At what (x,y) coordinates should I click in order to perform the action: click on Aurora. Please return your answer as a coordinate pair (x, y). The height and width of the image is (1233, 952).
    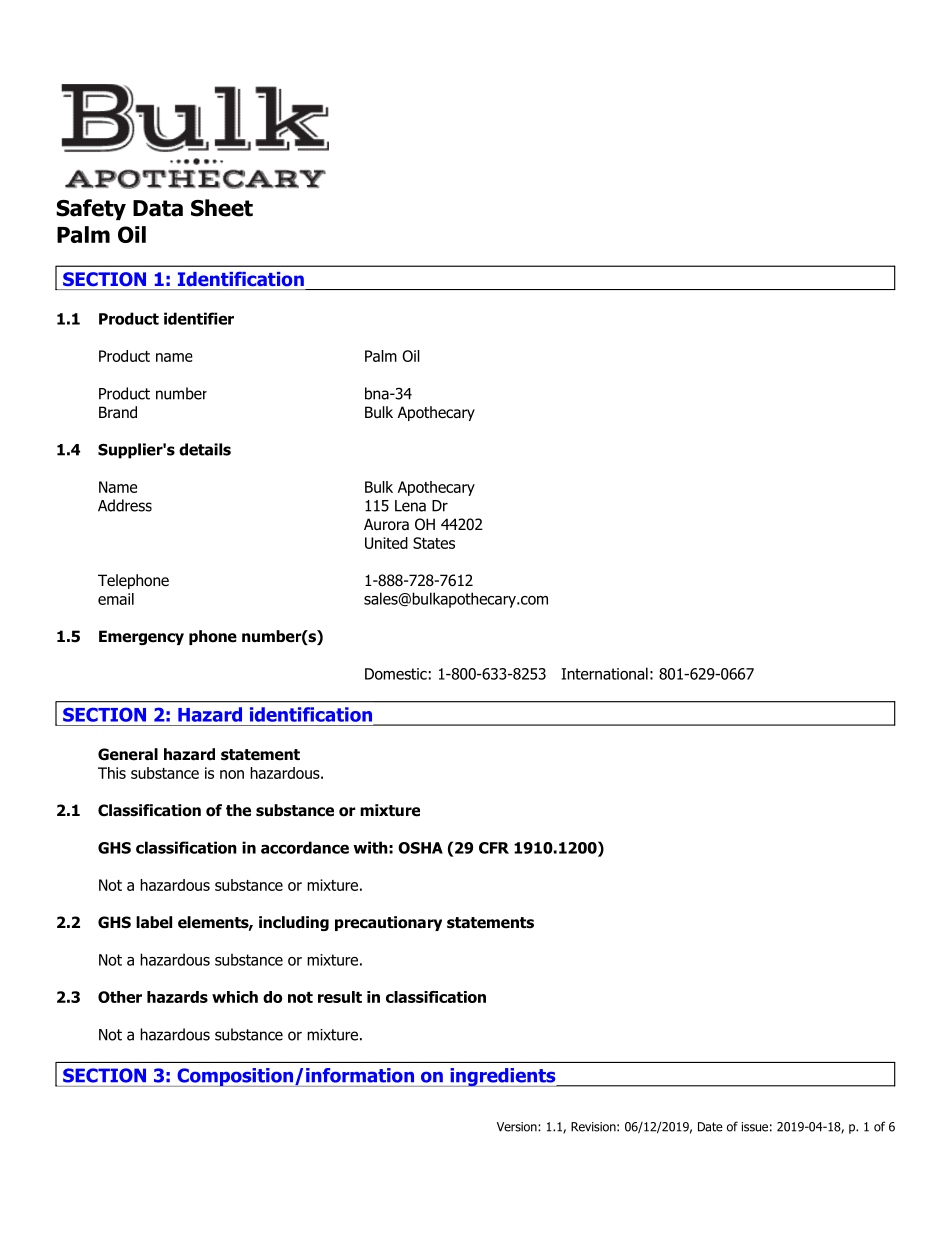
    Looking at the image, I should click on (386, 524).
